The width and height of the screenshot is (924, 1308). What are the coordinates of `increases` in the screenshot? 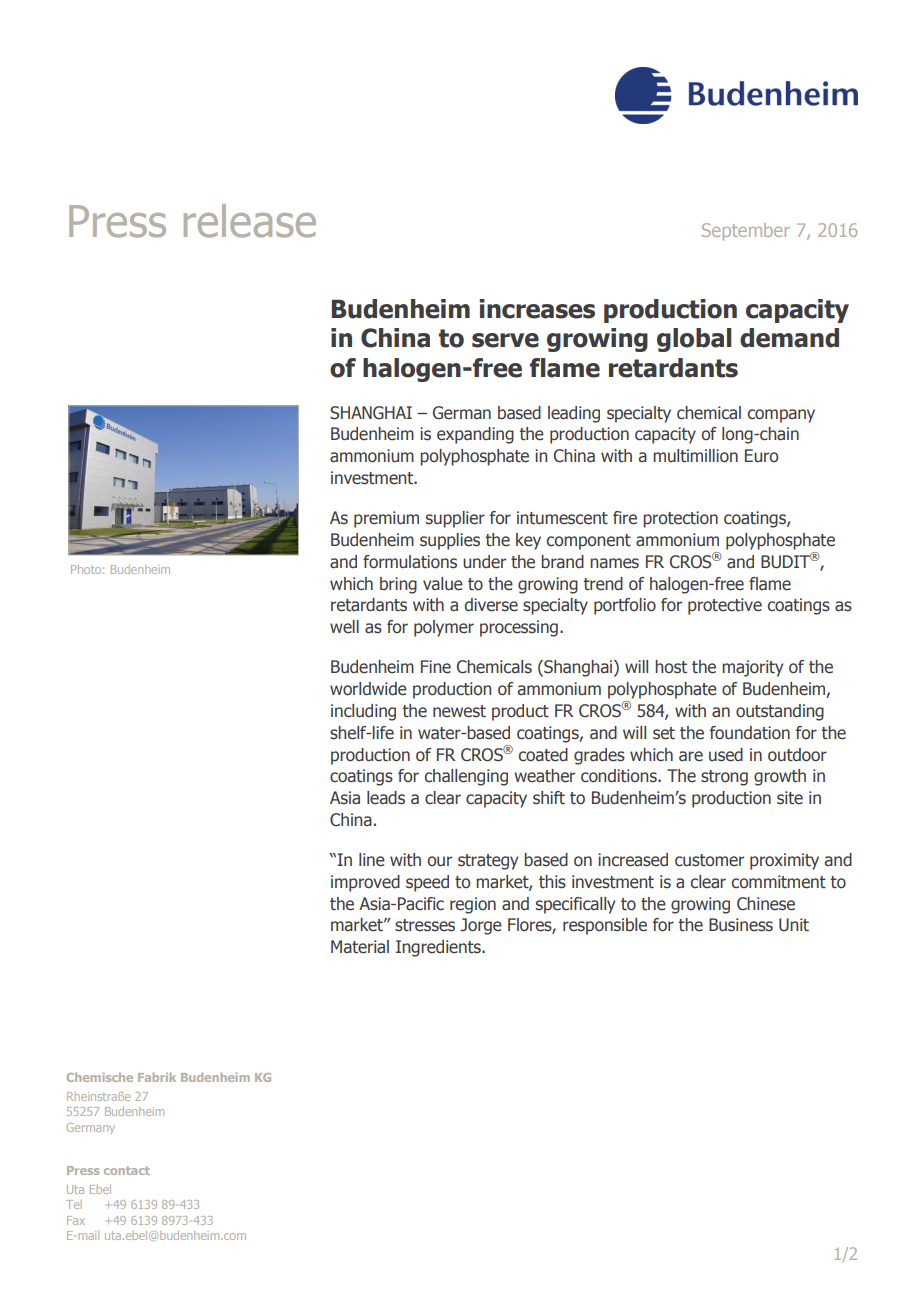 It's located at (537, 309).
